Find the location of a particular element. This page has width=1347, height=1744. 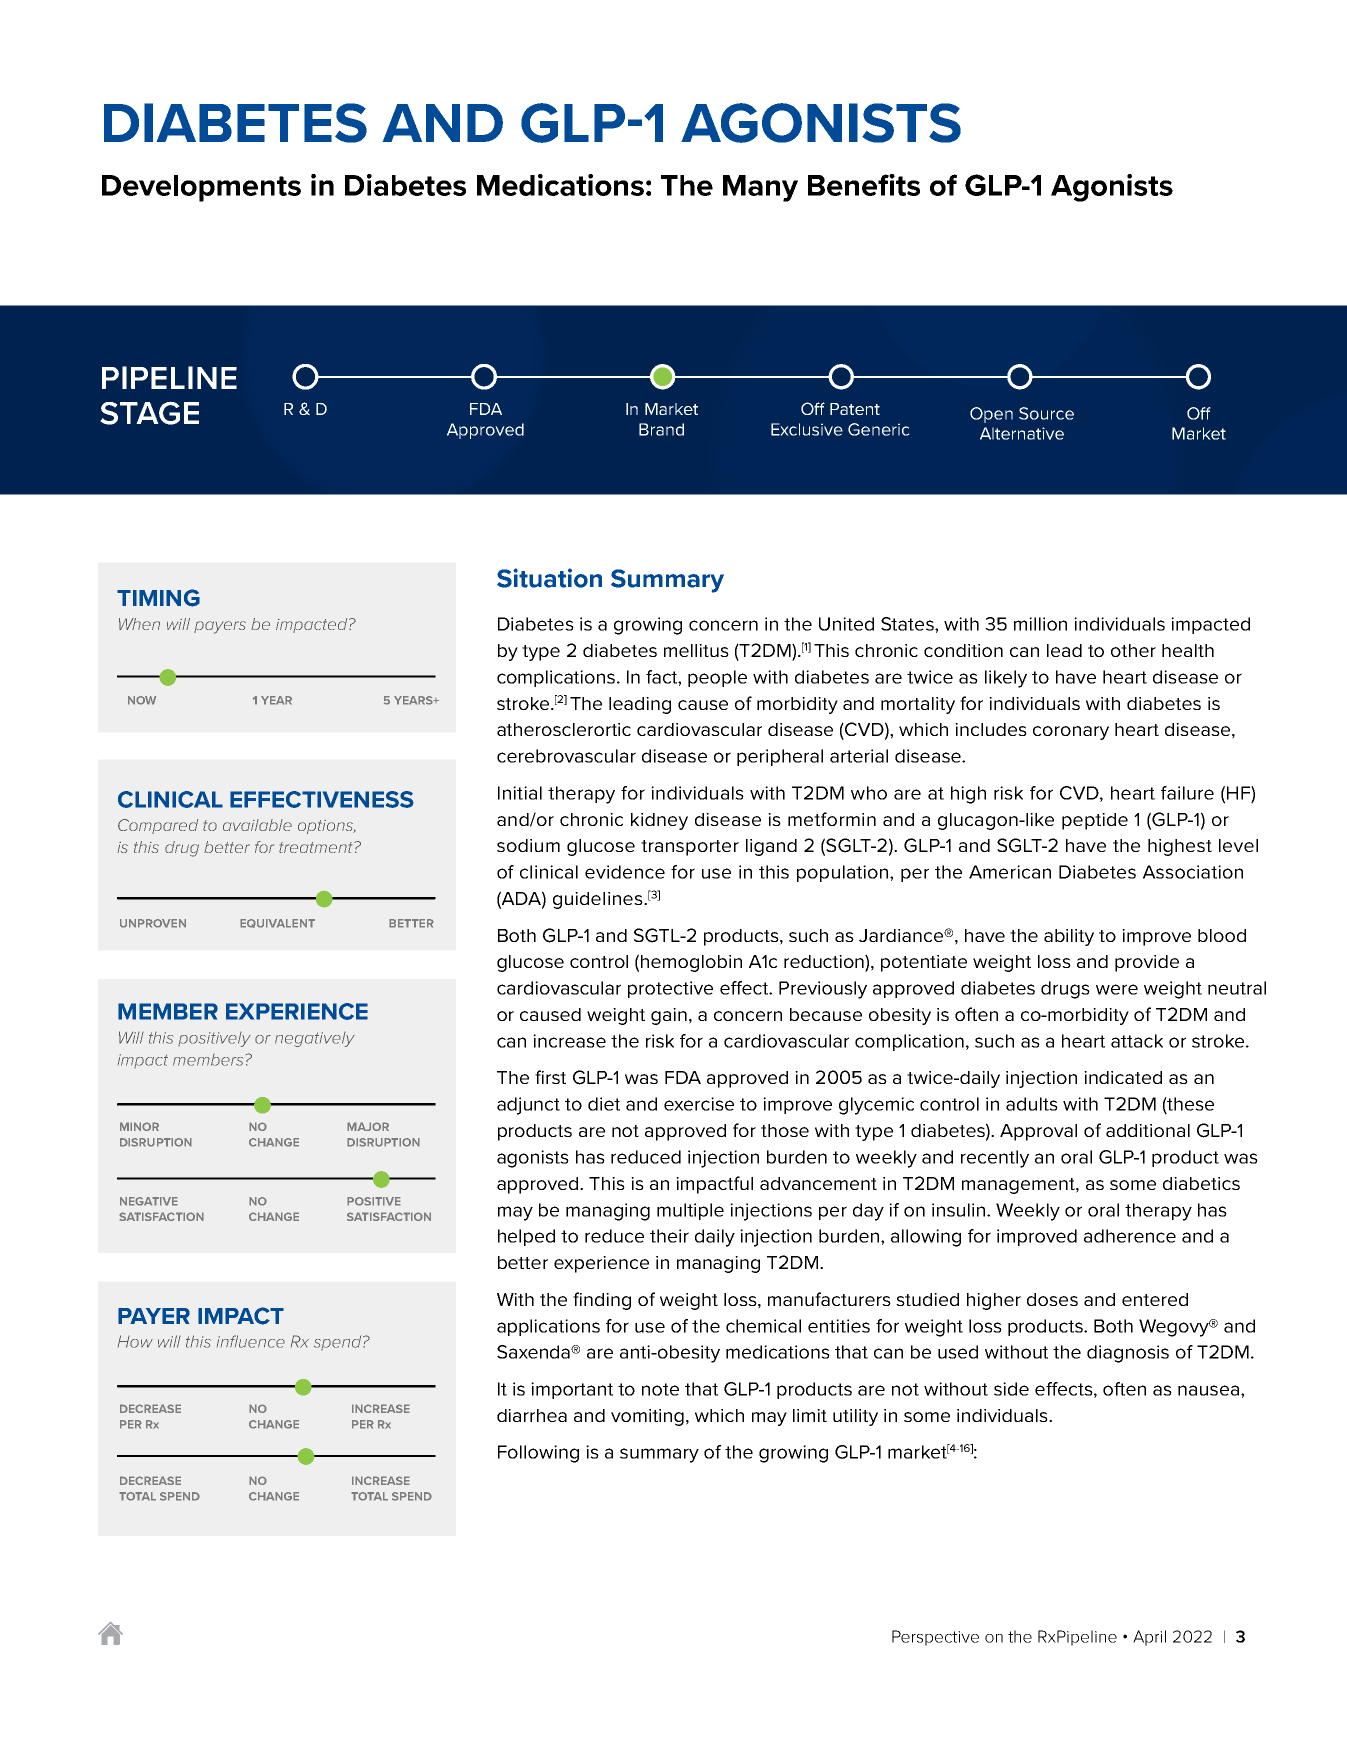

Many is located at coordinates (760, 188).
